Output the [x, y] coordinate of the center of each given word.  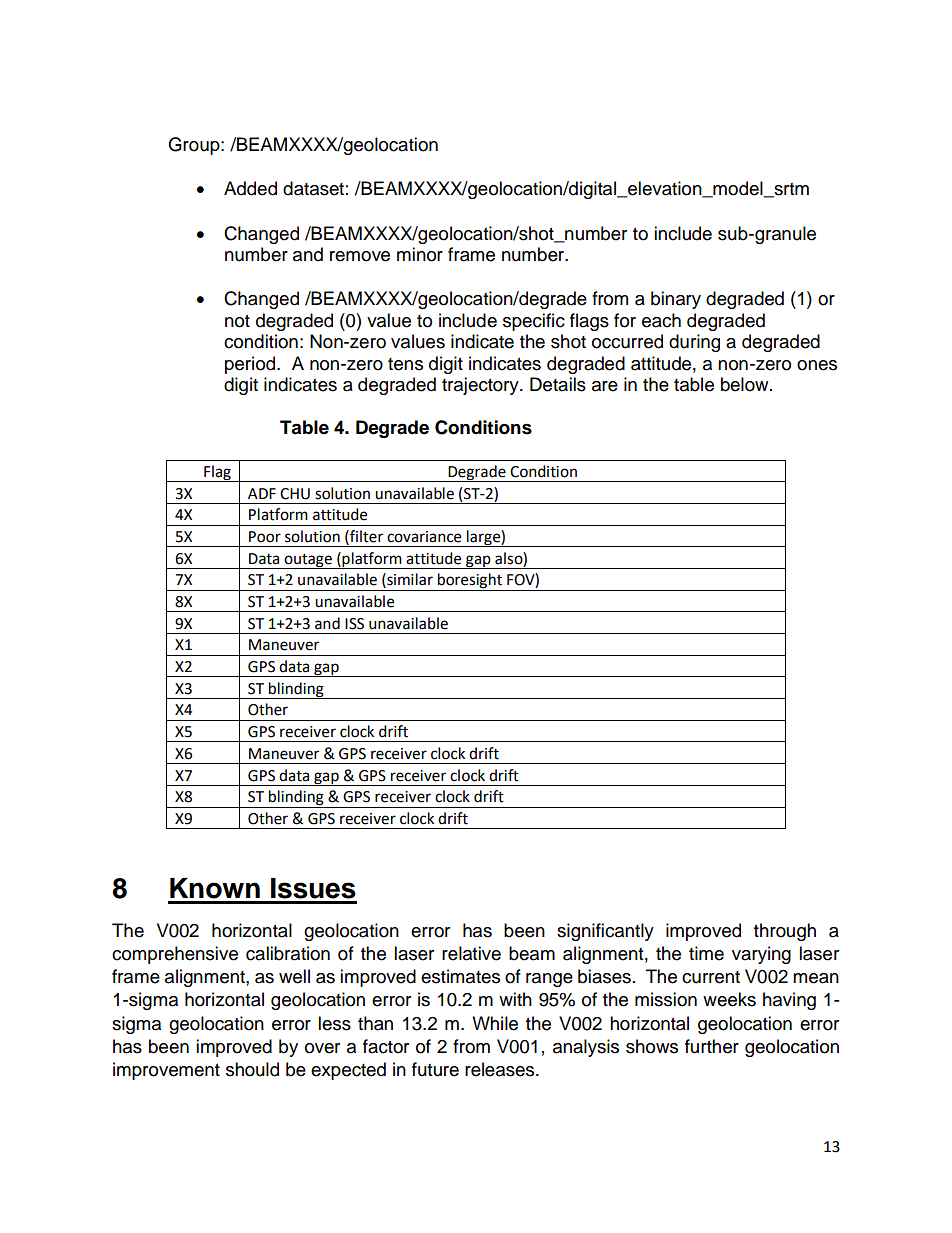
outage [308, 561]
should [252, 1069]
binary [676, 300]
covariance [424, 537]
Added [250, 188]
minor [420, 254]
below [746, 384]
